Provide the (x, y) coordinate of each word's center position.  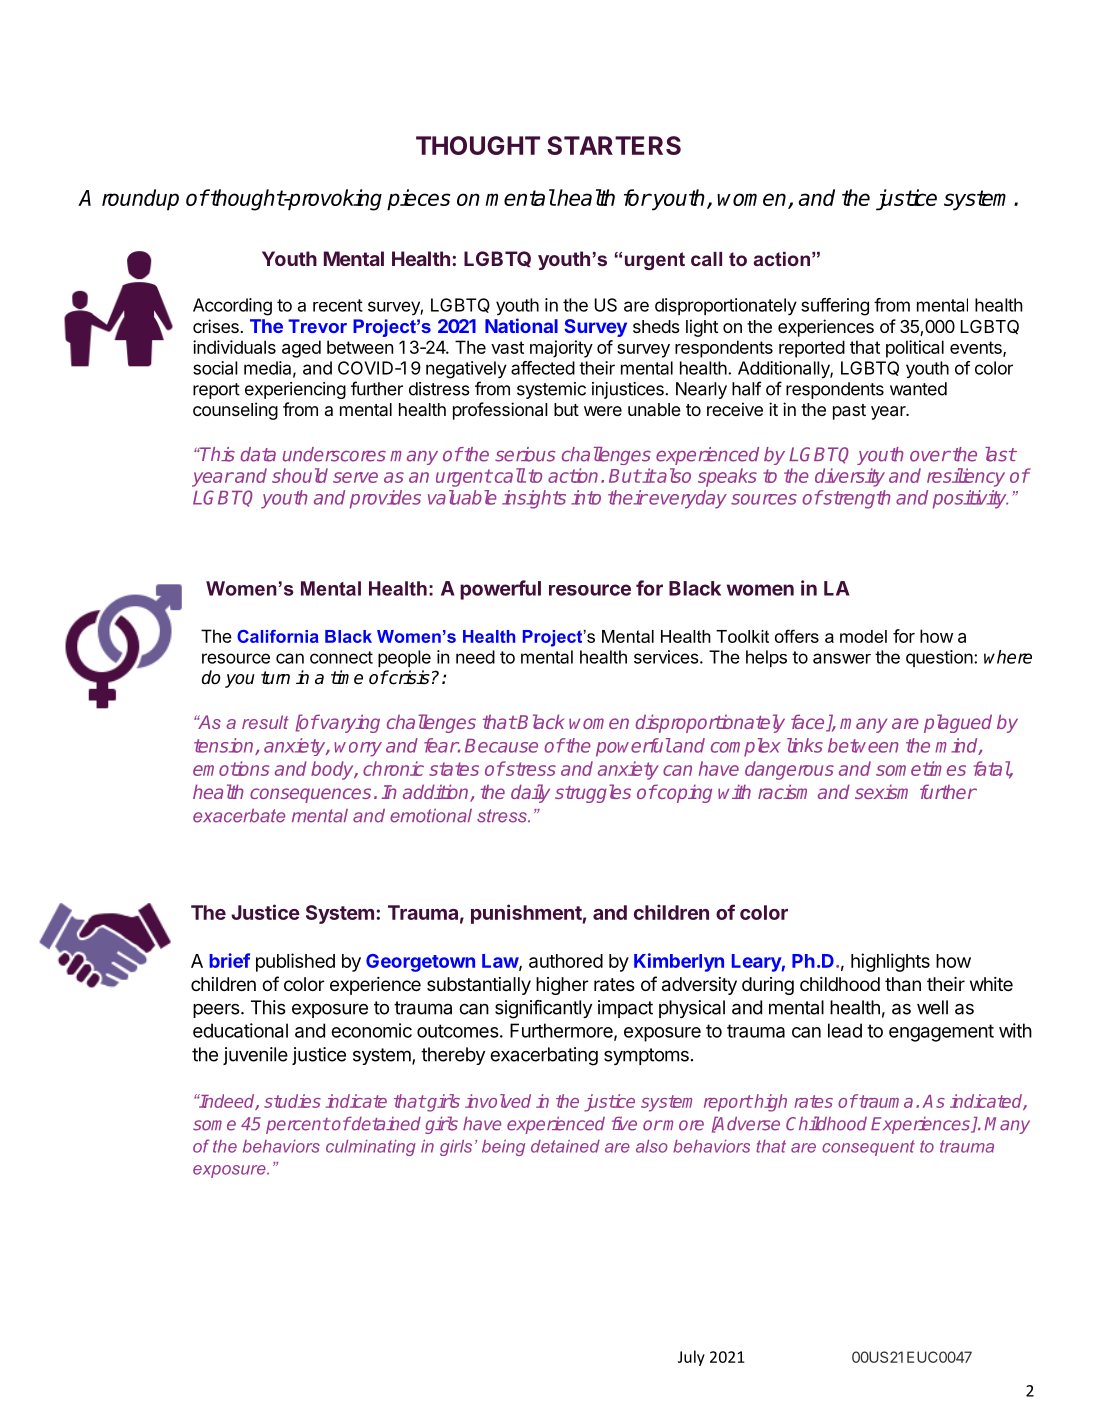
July (691, 1358)
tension (225, 746)
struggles (593, 793)
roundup (140, 200)
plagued (958, 723)
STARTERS (614, 145)
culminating (371, 1148)
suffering (835, 307)
